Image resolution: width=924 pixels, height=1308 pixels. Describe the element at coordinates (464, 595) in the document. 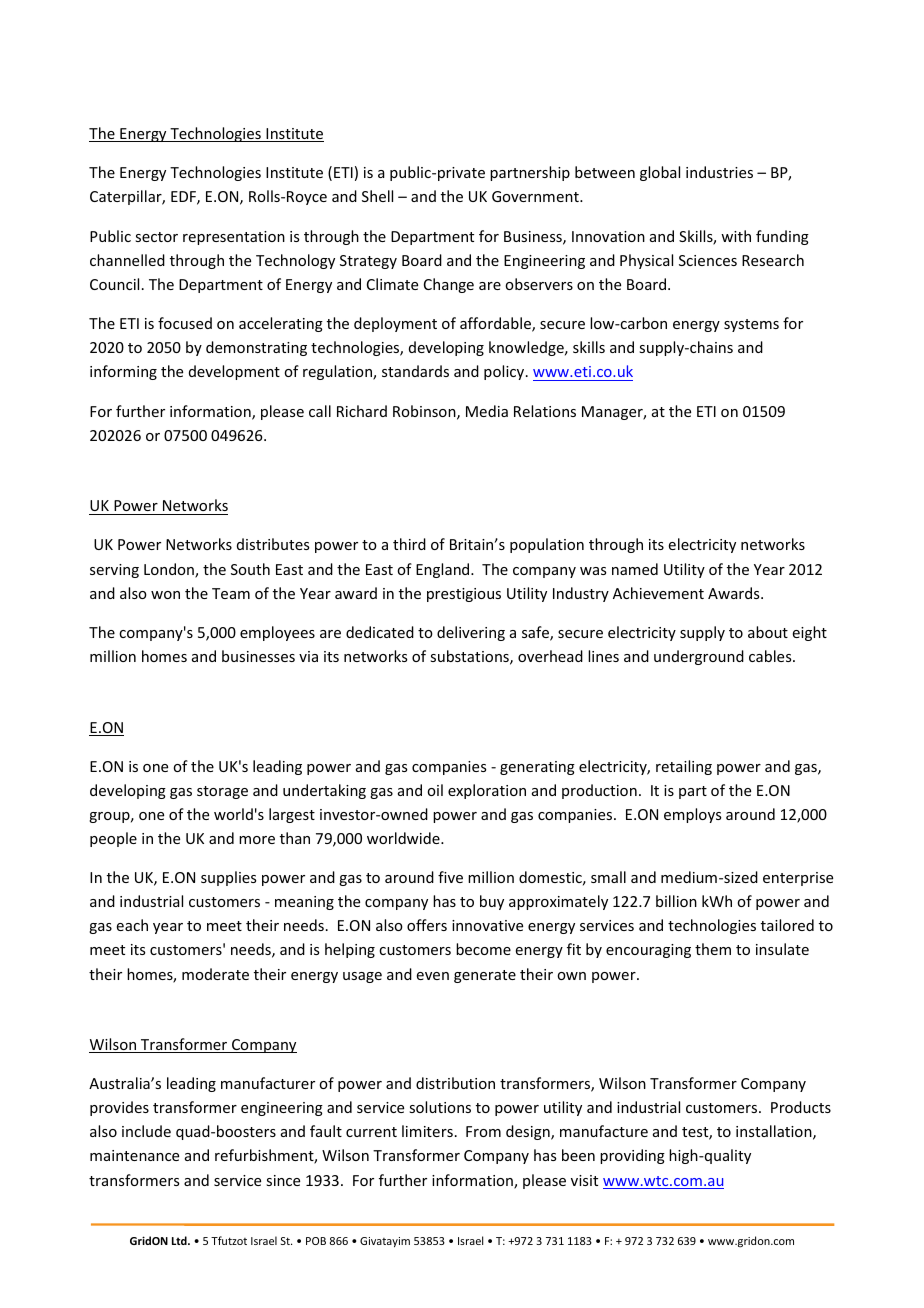

I see `prestigious` at that location.
